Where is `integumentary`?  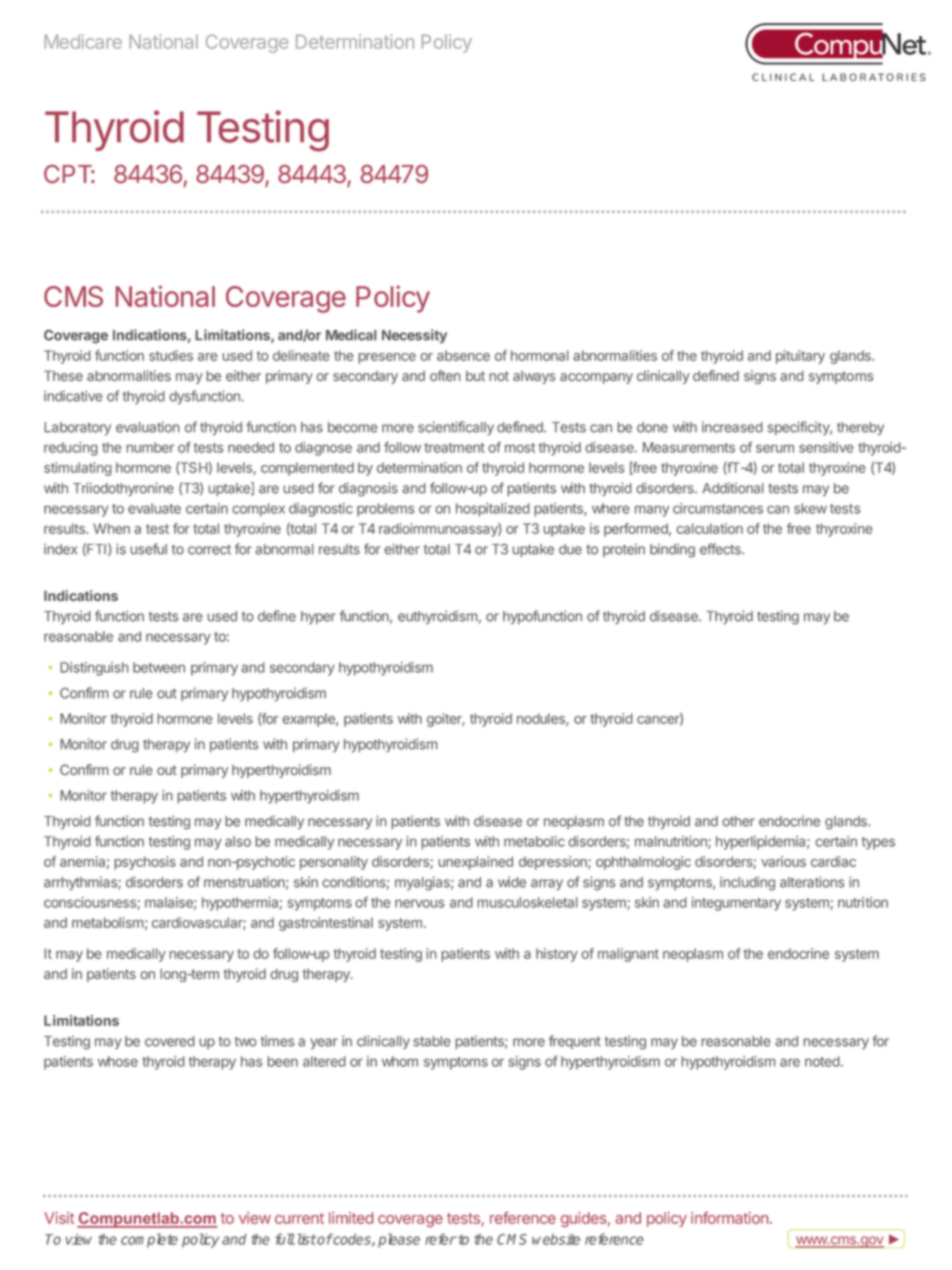
integumentary is located at coordinates (736, 904).
